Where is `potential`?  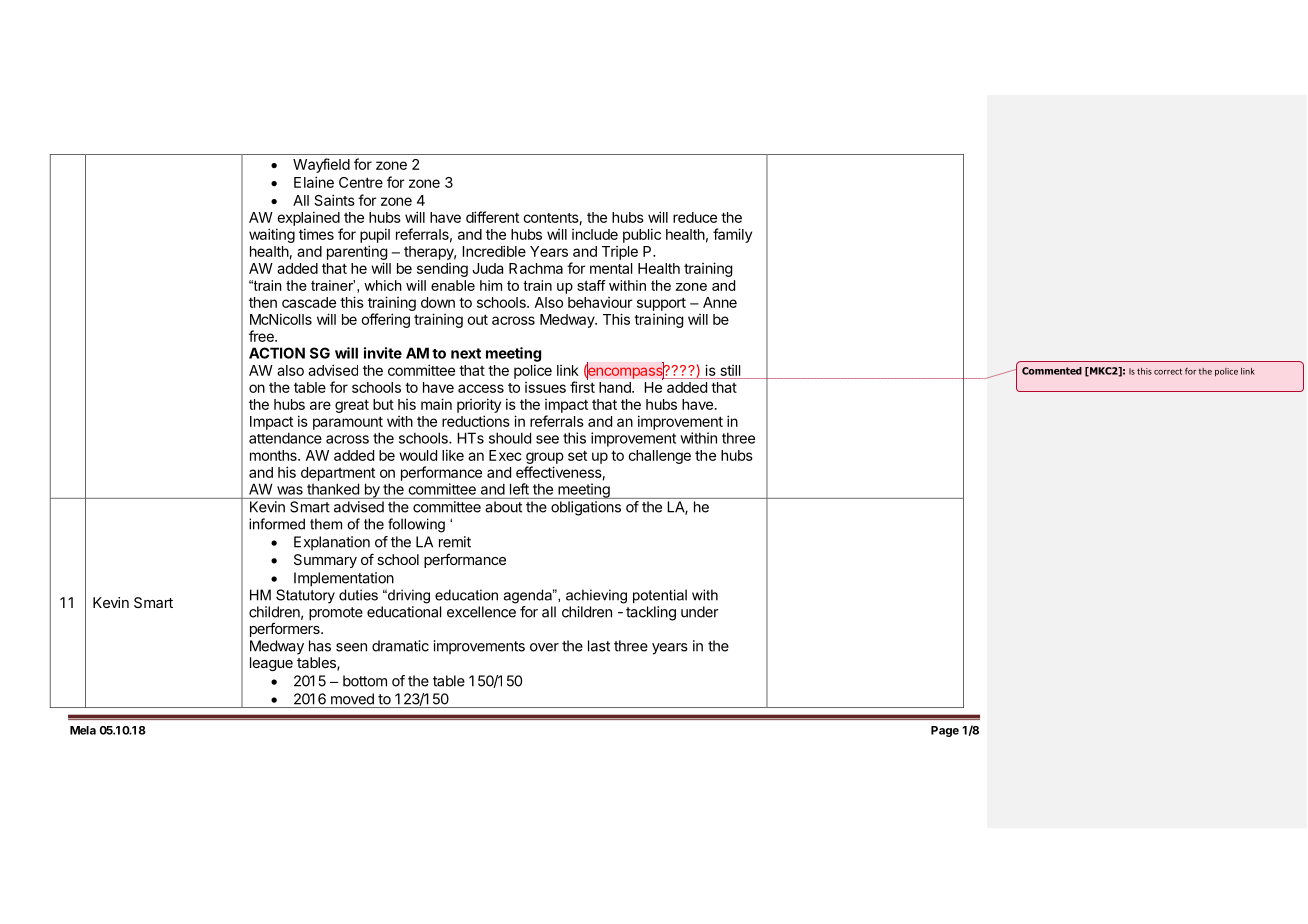 potential is located at coordinates (660, 596).
